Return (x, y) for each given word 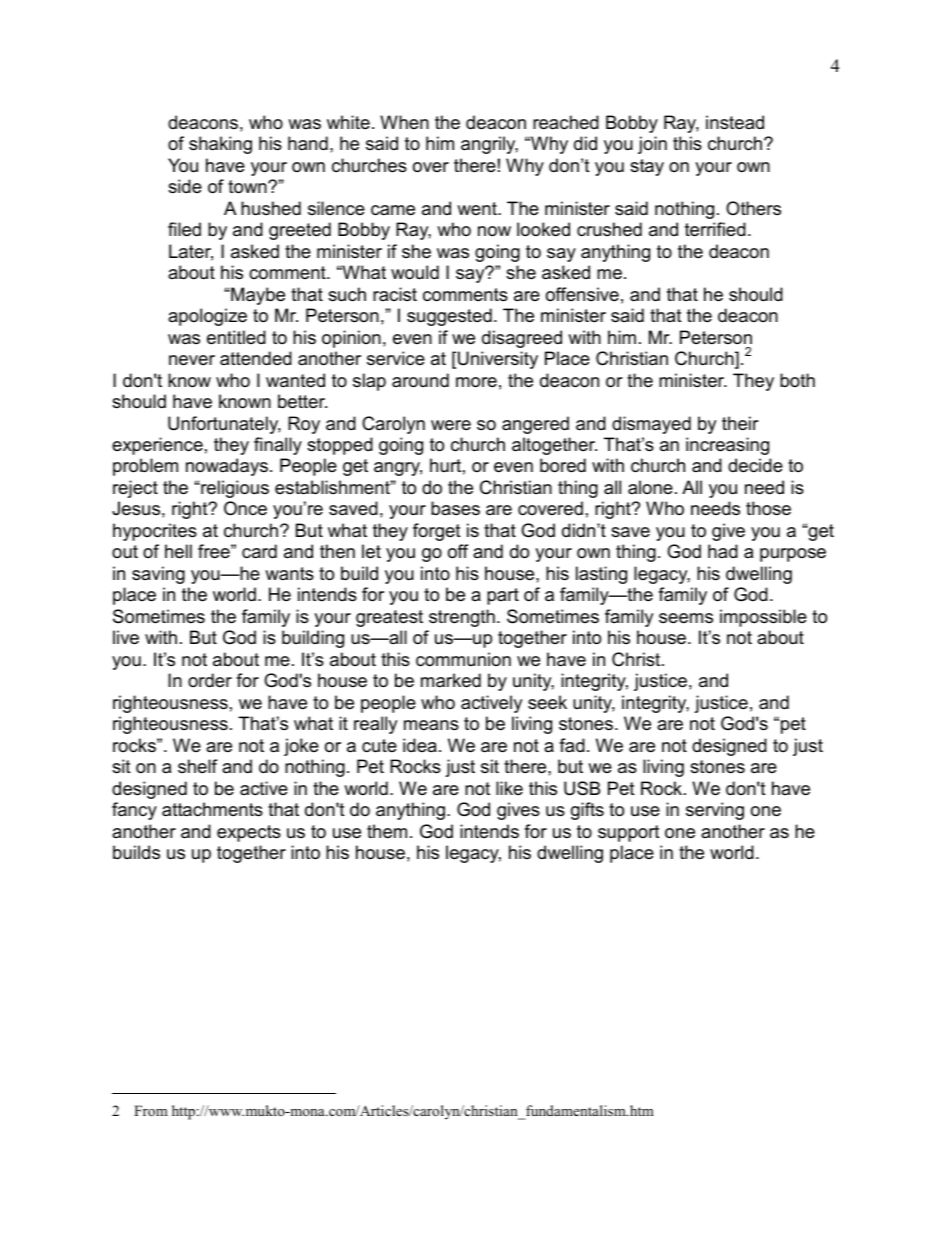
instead (735, 122)
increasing (727, 446)
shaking (220, 145)
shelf (197, 766)
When (404, 122)
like (509, 788)
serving (715, 811)
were (451, 425)
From (151, 1110)
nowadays (227, 467)
